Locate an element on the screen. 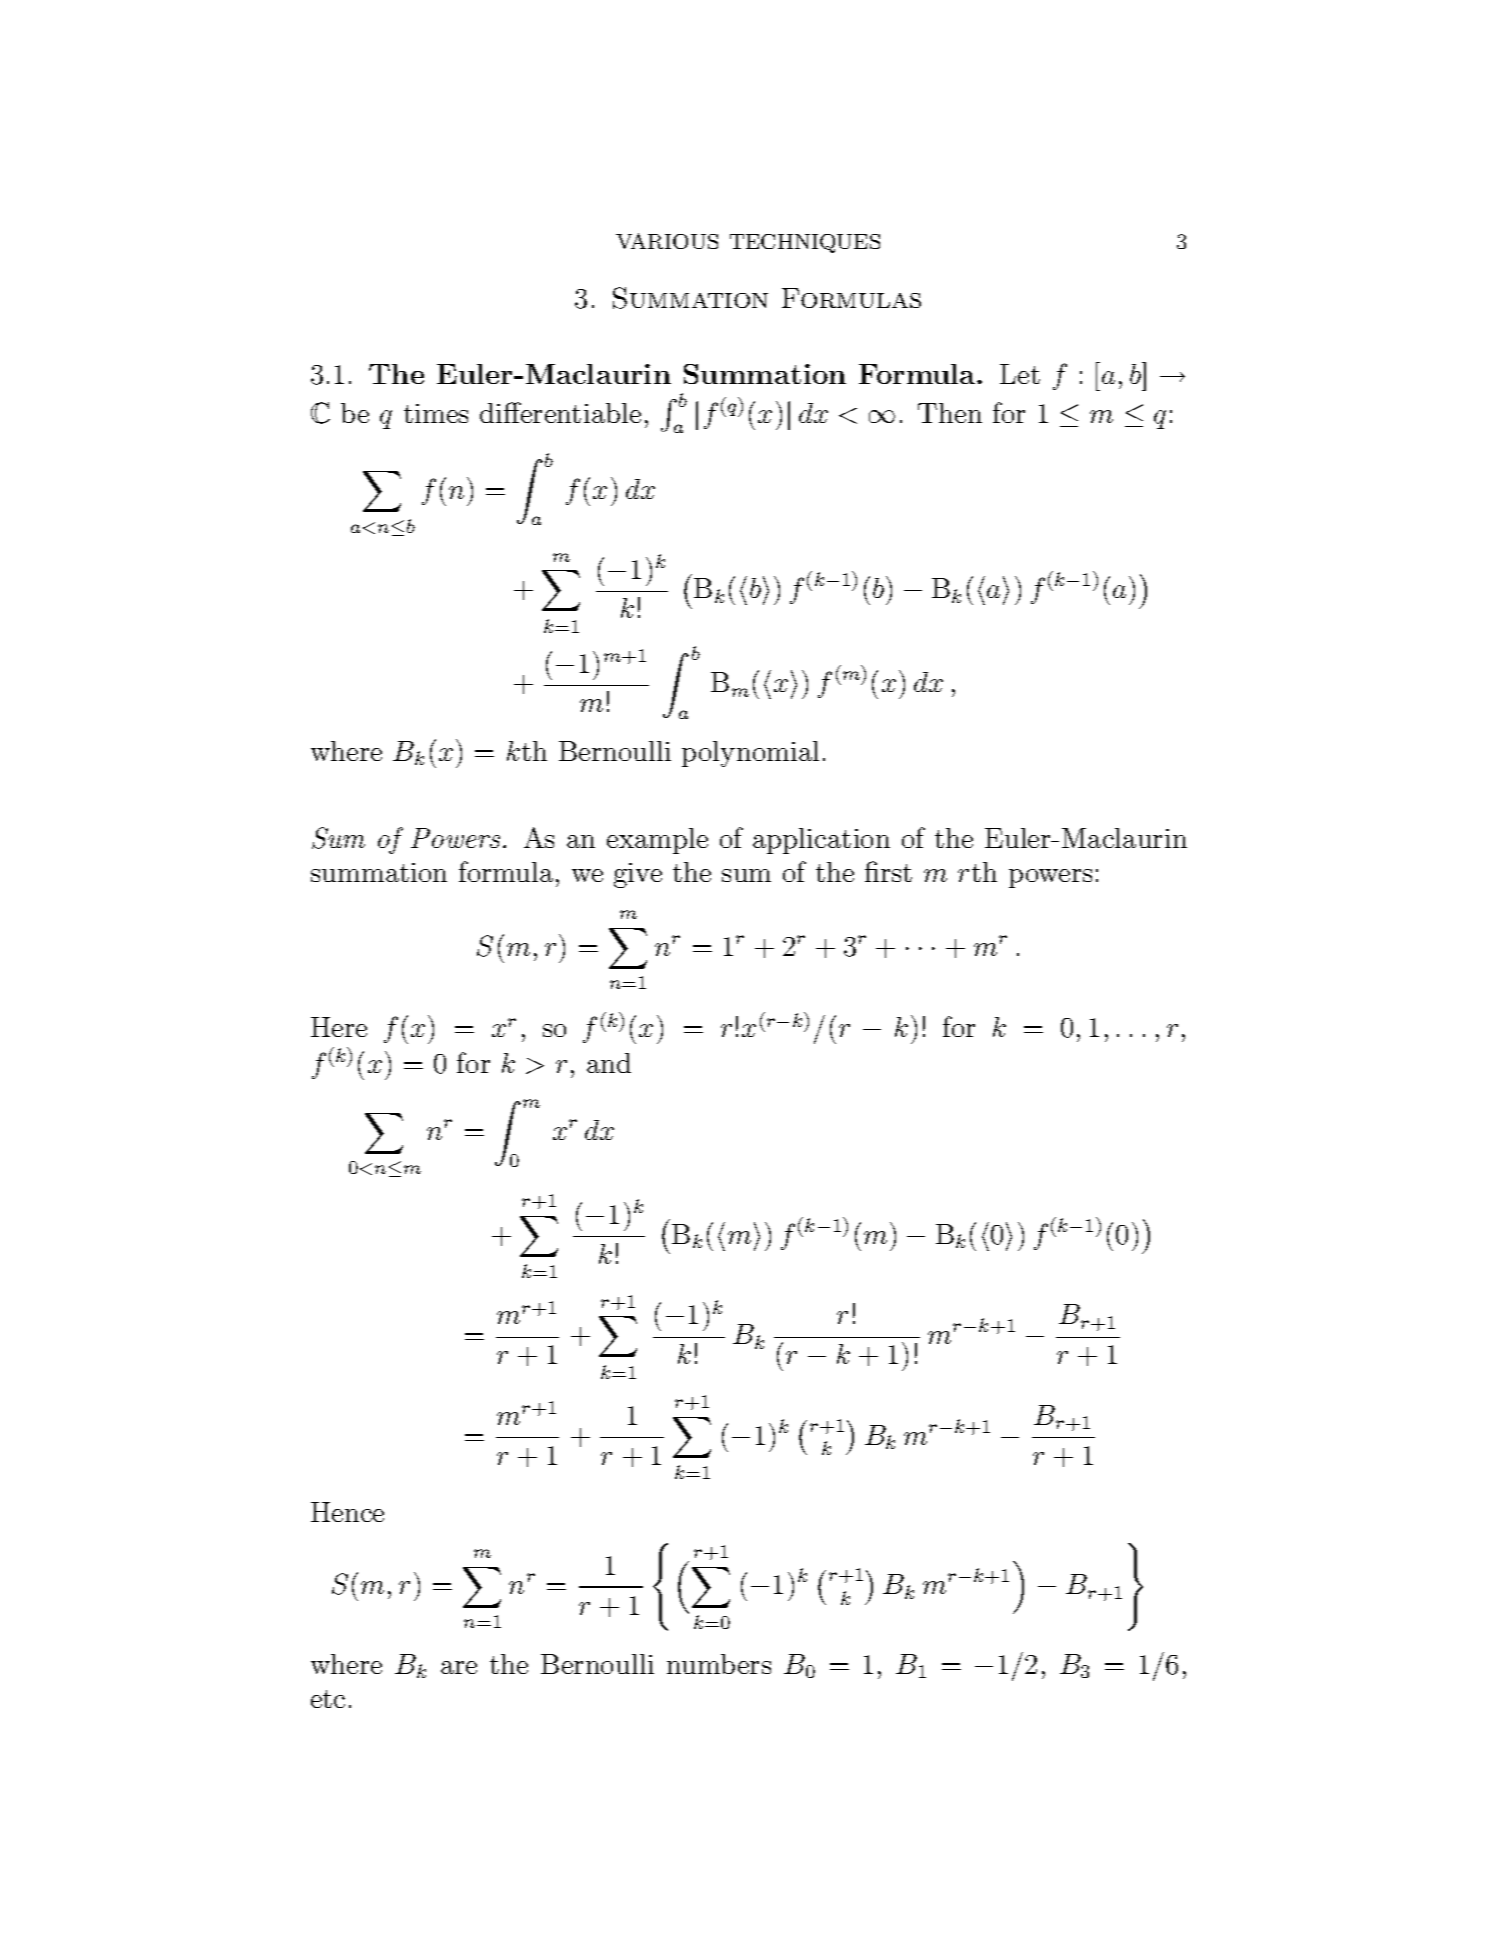  give is located at coordinates (638, 875).
